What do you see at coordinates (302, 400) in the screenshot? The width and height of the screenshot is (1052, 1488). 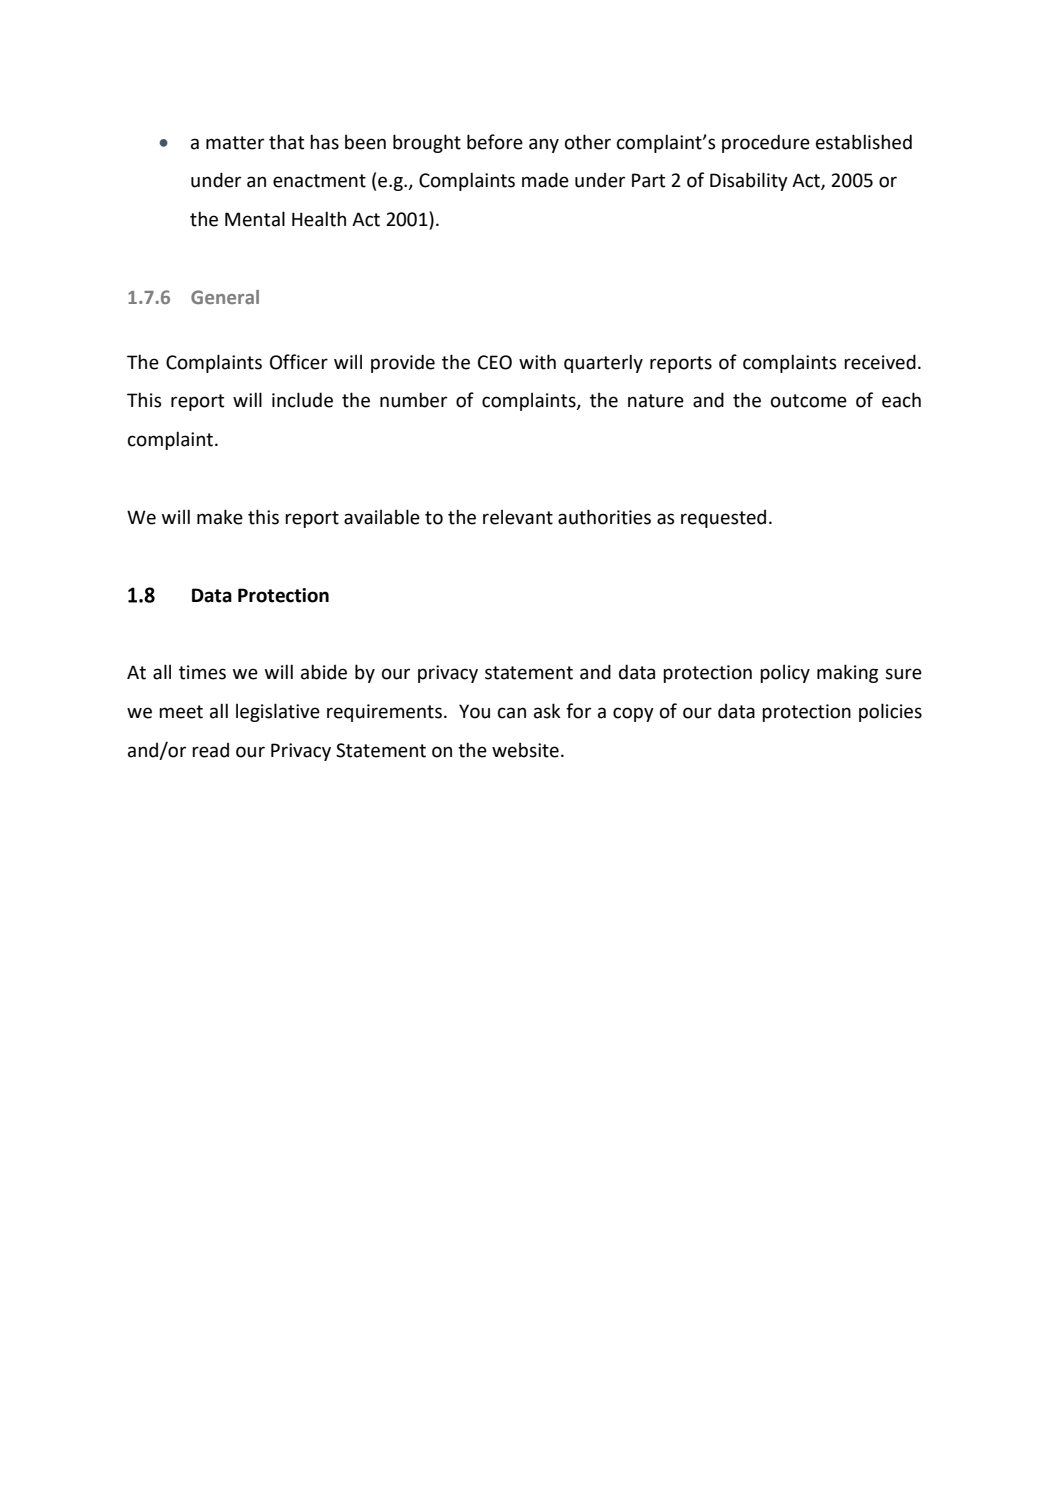 I see `include` at bounding box center [302, 400].
